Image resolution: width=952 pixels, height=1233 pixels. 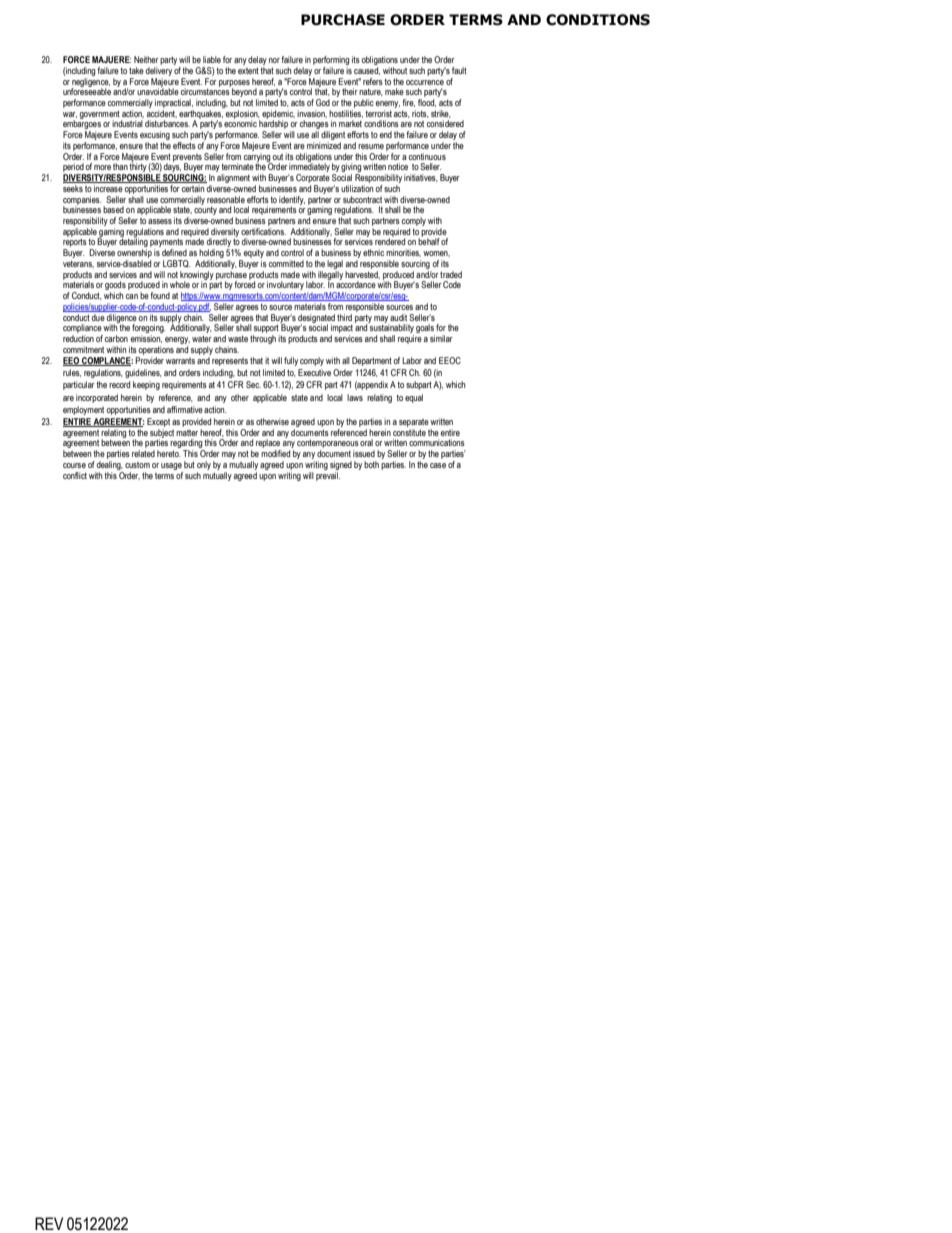 What do you see at coordinates (110, 465) in the screenshot?
I see `dealing` at bounding box center [110, 465].
